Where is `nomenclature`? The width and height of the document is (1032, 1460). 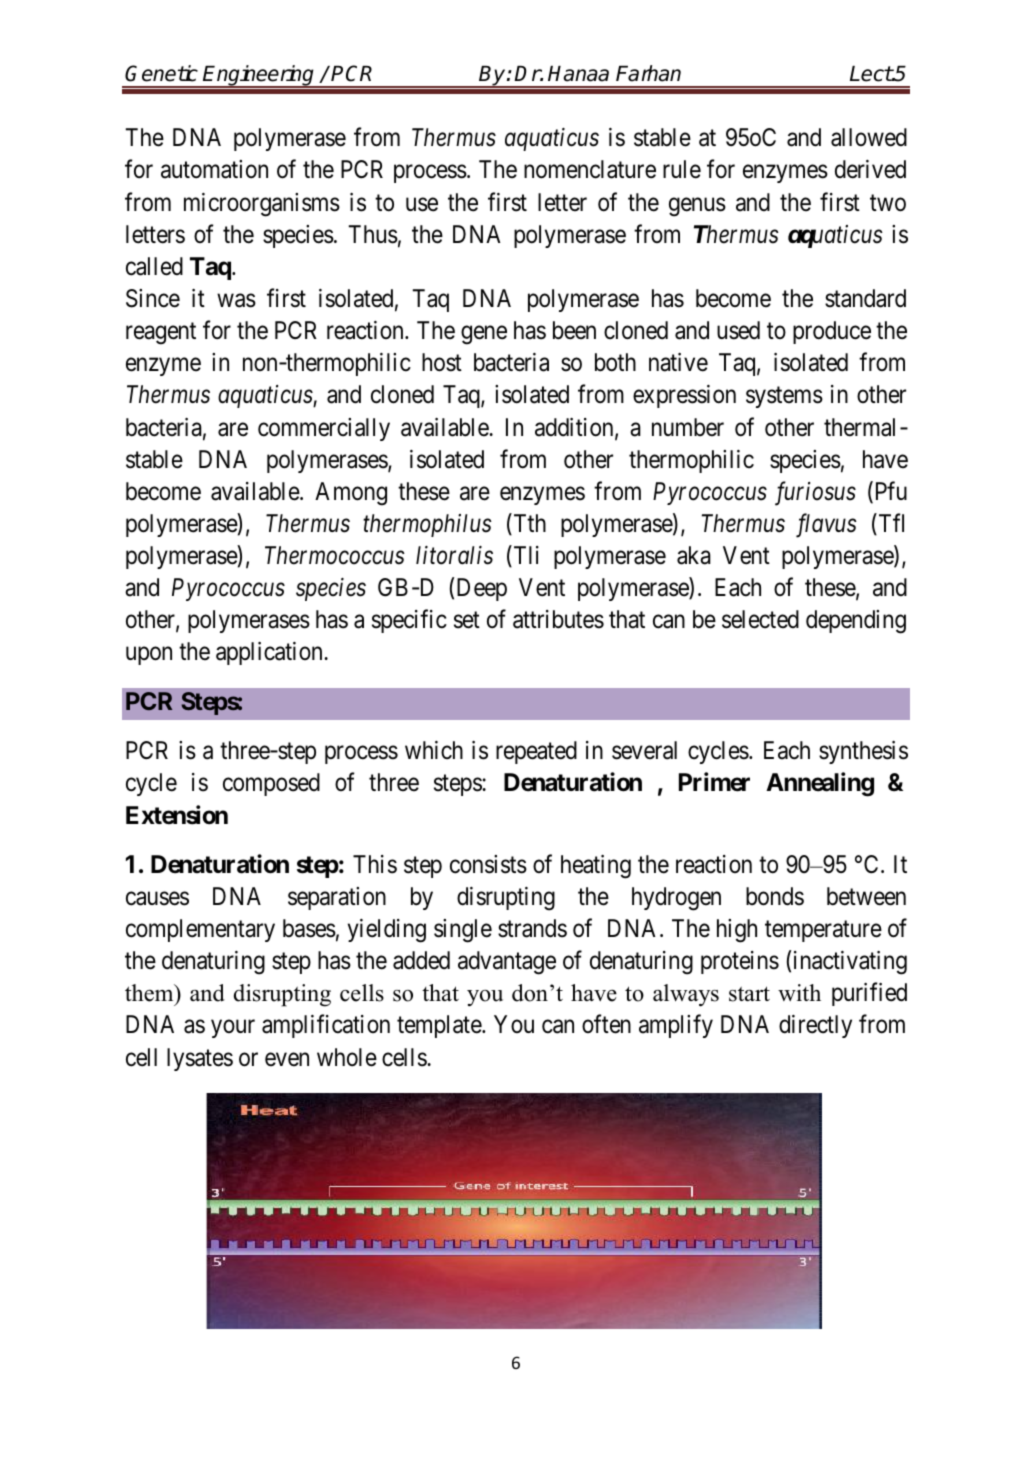
nomenclature is located at coordinates (590, 169).
